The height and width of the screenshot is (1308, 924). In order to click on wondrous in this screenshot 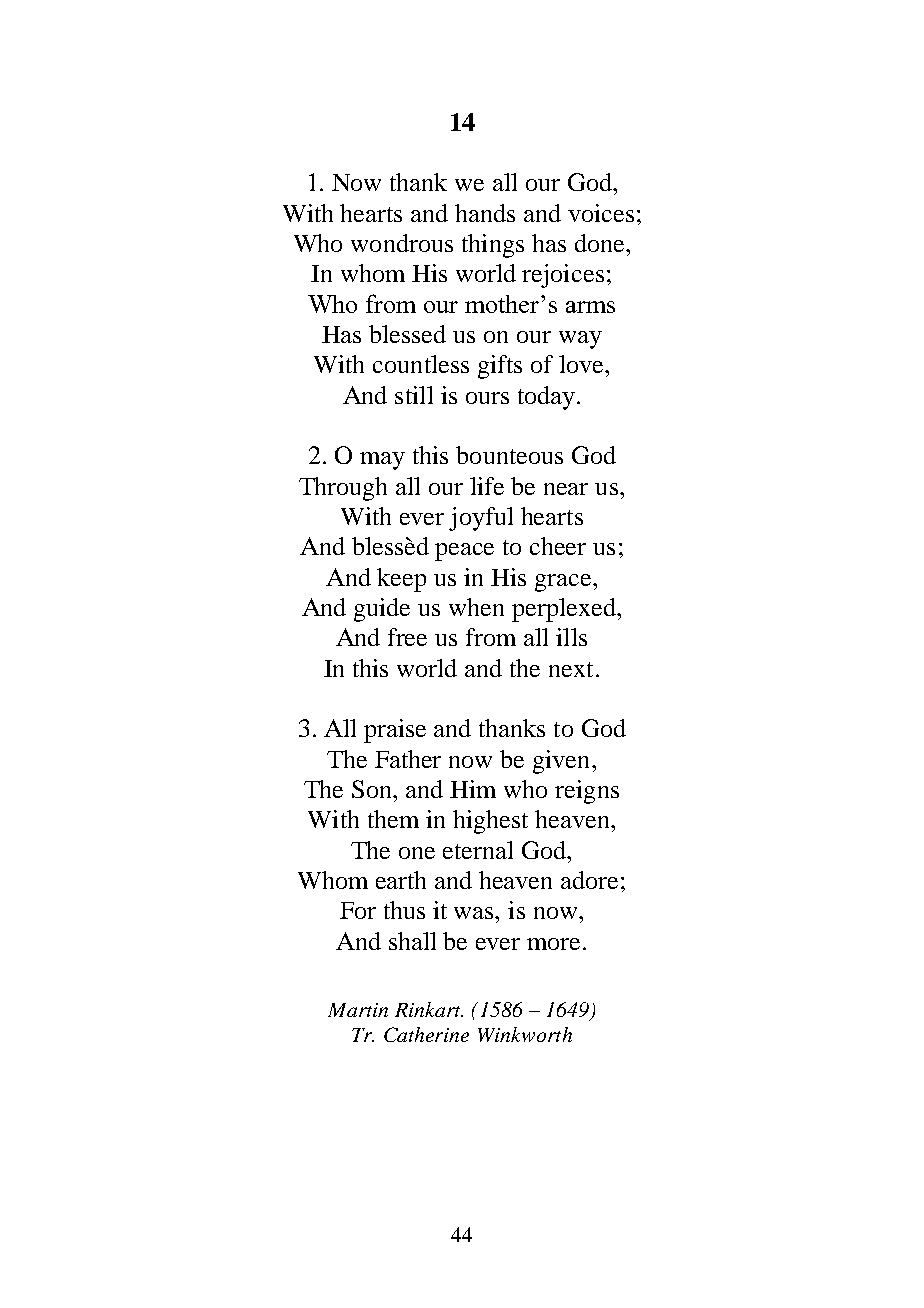, I will do `click(402, 243)`.
